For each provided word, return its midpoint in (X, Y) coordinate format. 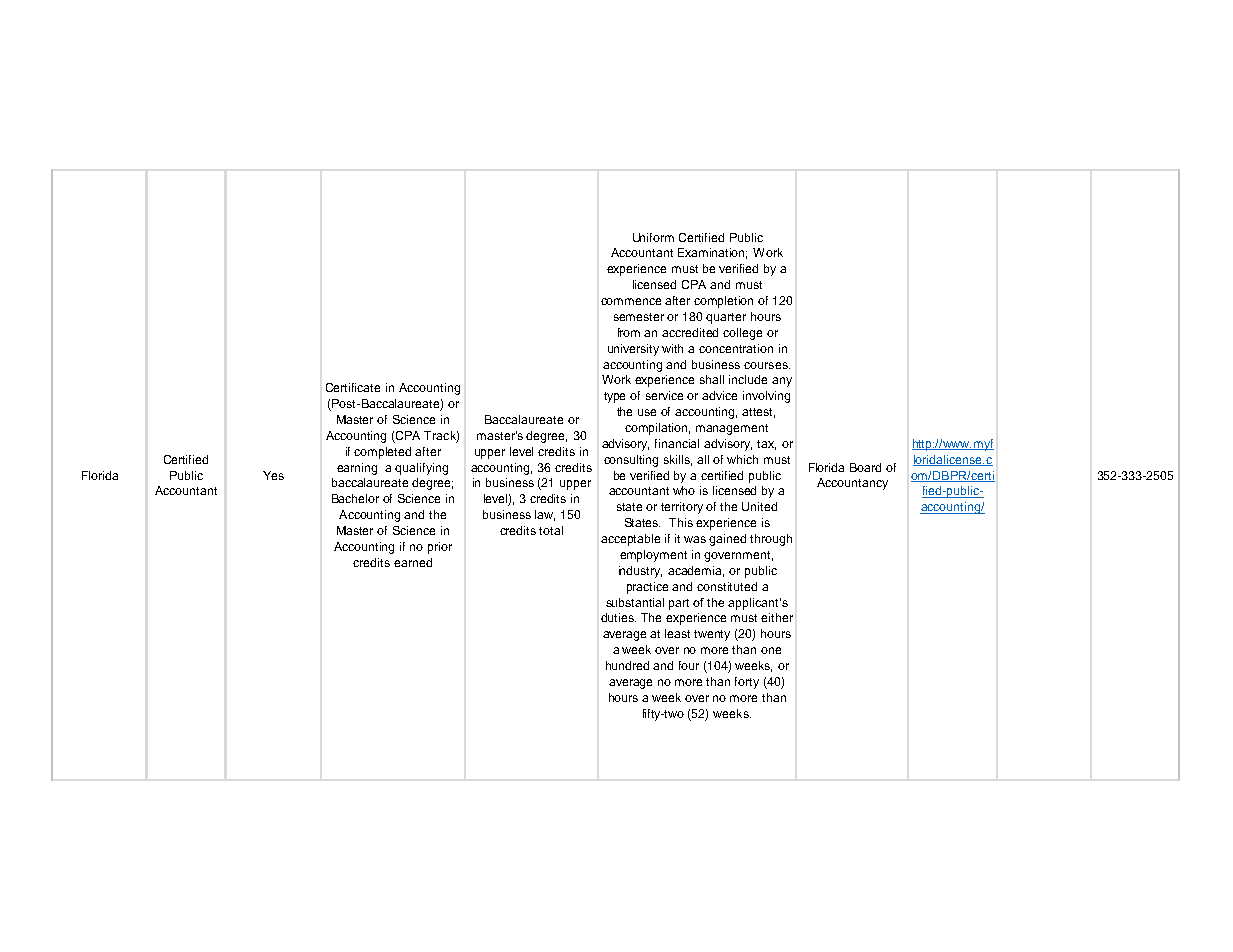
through (771, 540)
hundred (627, 665)
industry (640, 572)
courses (767, 365)
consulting (631, 461)
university (633, 350)
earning (357, 469)
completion (723, 302)
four (689, 665)
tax (766, 445)
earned (413, 562)
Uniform (653, 237)
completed (382, 453)
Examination (712, 253)
